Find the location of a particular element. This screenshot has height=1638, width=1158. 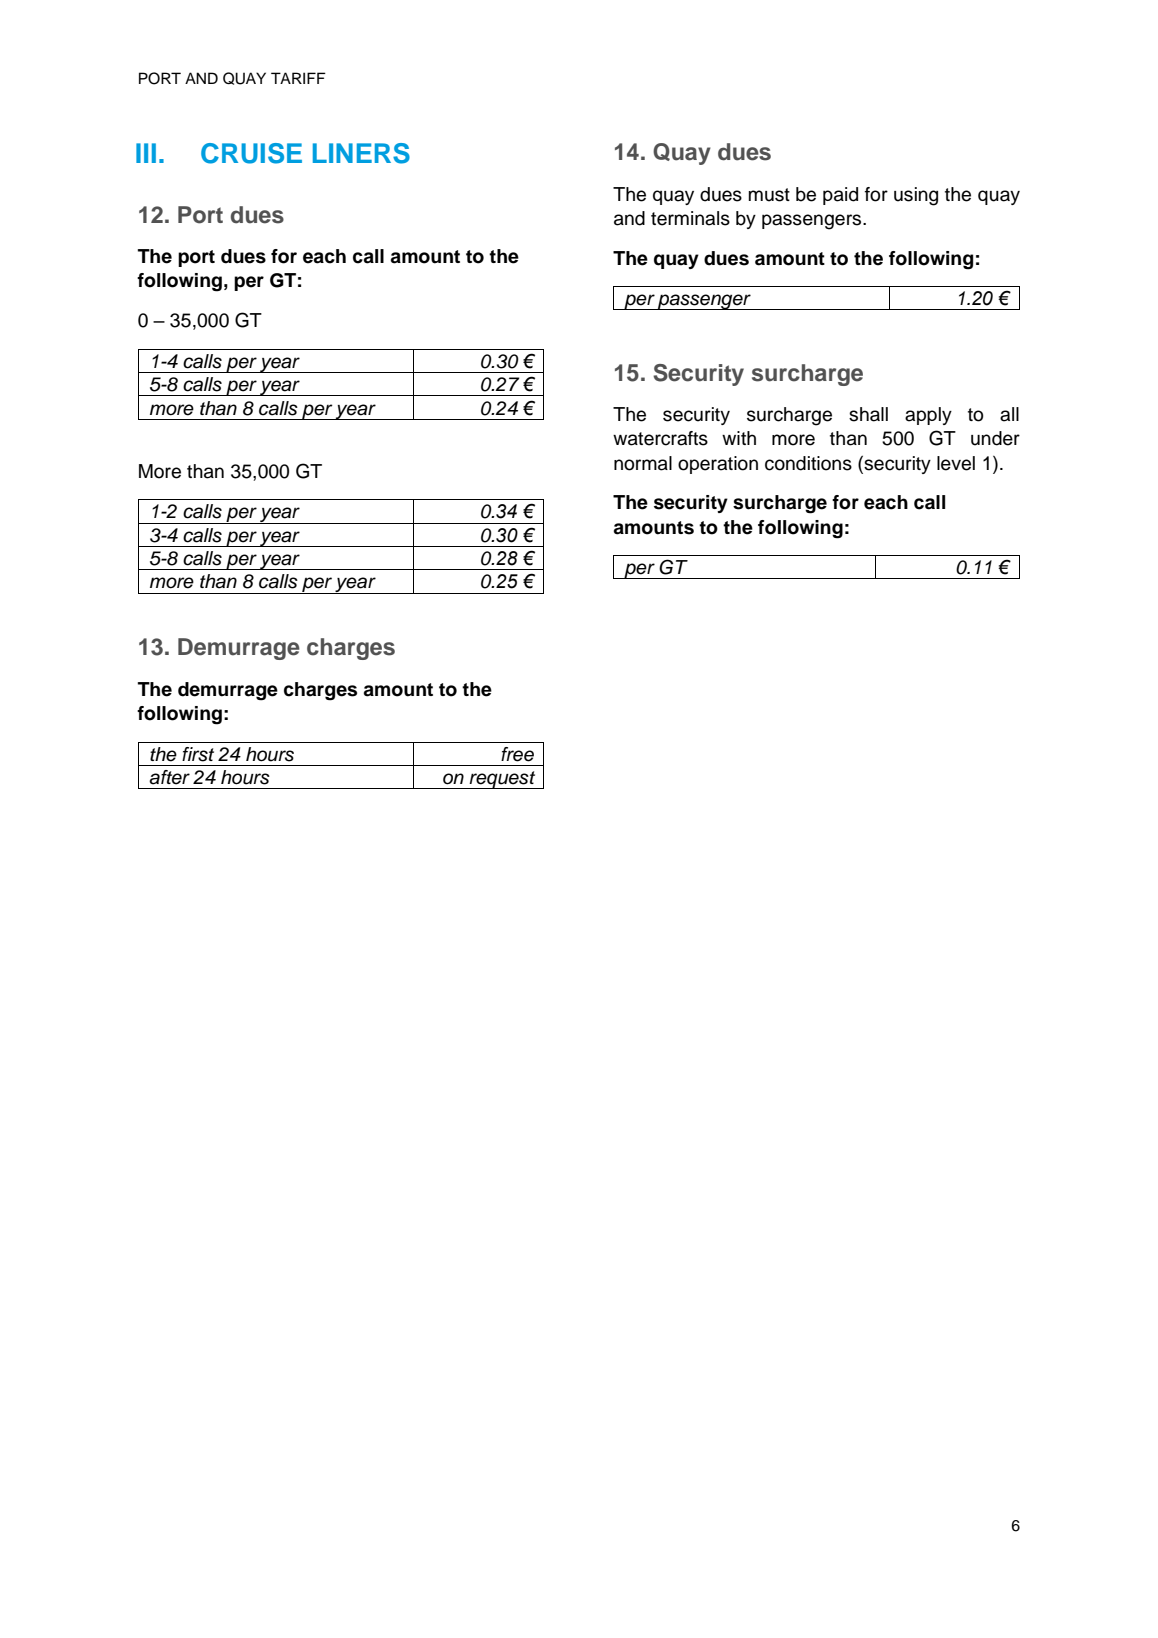

request is located at coordinates (503, 780).
